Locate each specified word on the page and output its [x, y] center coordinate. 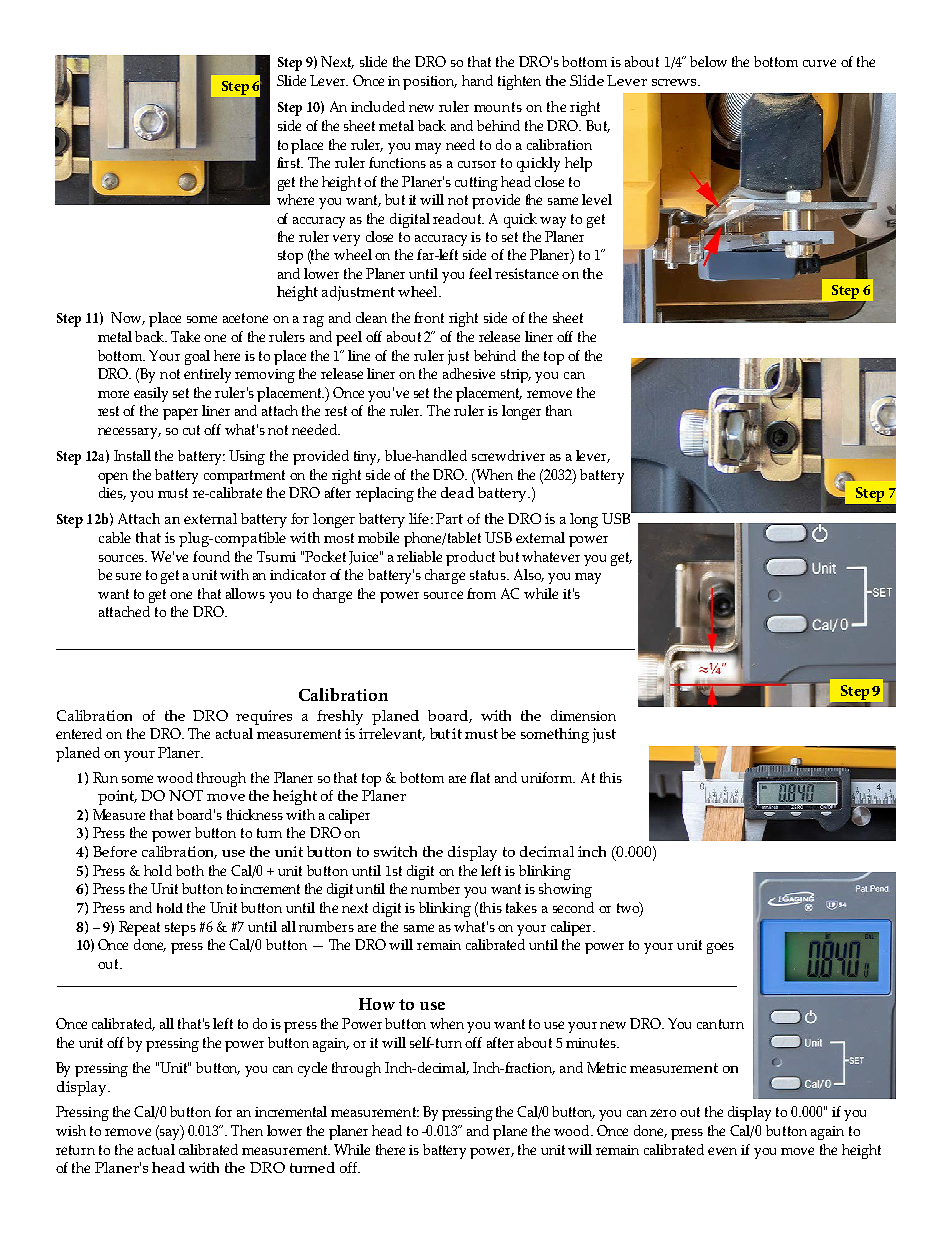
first [290, 162]
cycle [312, 1069]
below [708, 61]
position [430, 83]
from [481, 593]
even [722, 1151]
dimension [583, 715]
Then [247, 1130]
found [211, 556]
